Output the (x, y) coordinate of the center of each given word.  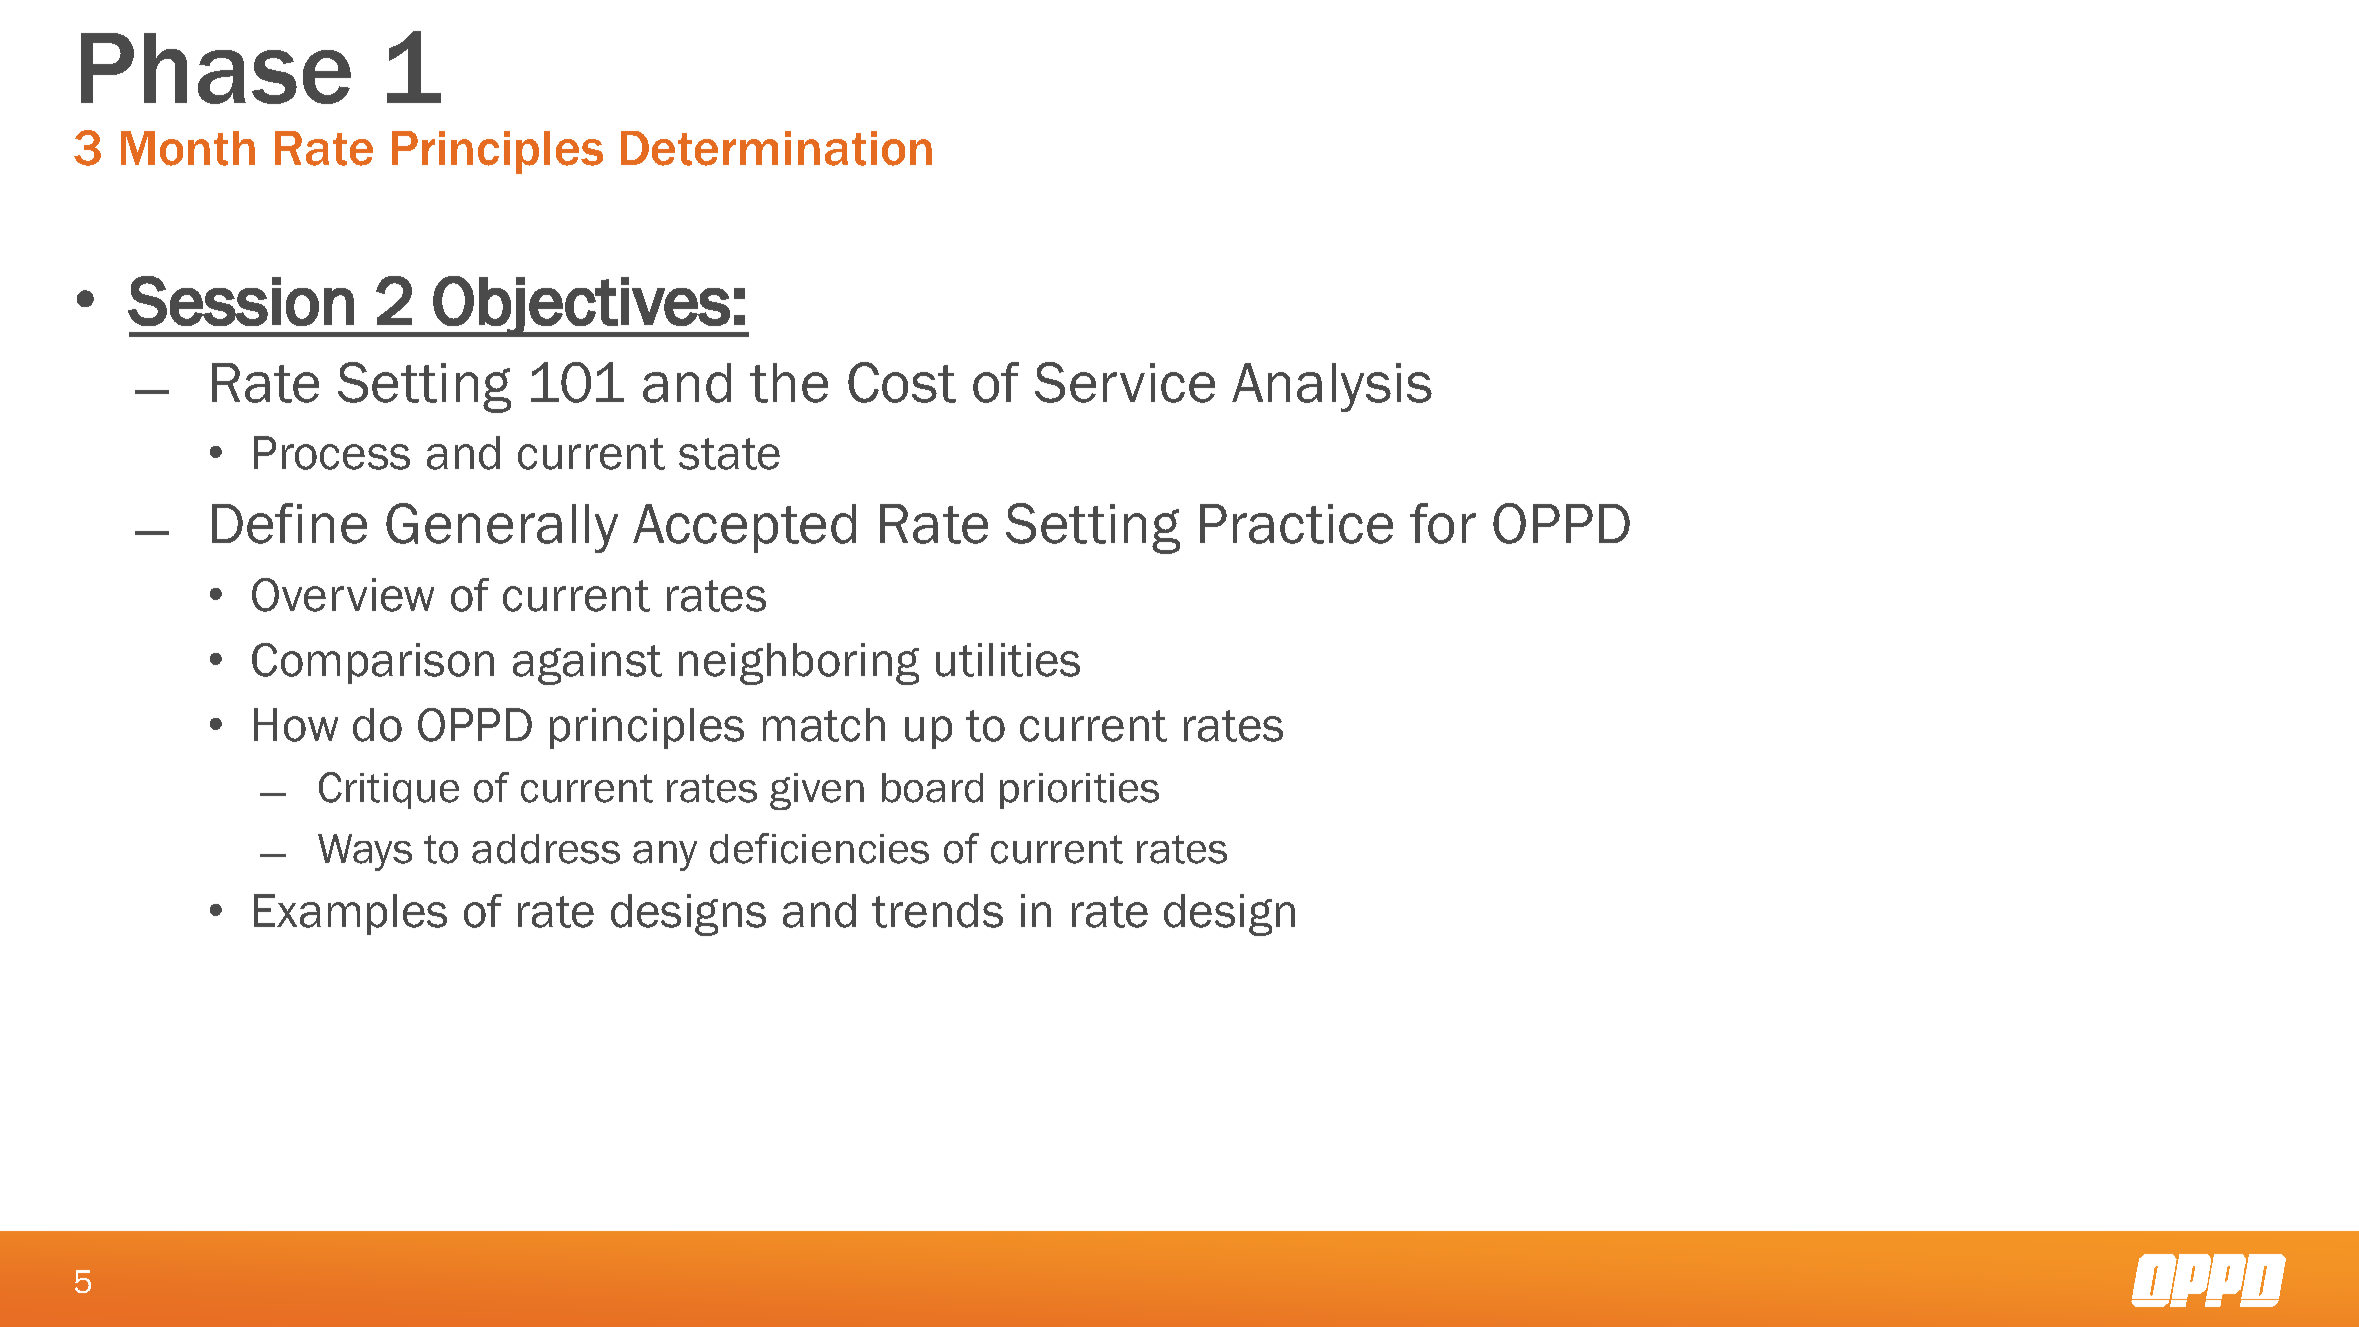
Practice (1296, 524)
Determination (776, 148)
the (789, 383)
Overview (343, 595)
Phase (216, 68)
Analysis (1332, 387)
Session (241, 301)
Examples (350, 914)
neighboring (799, 664)
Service (1125, 382)
